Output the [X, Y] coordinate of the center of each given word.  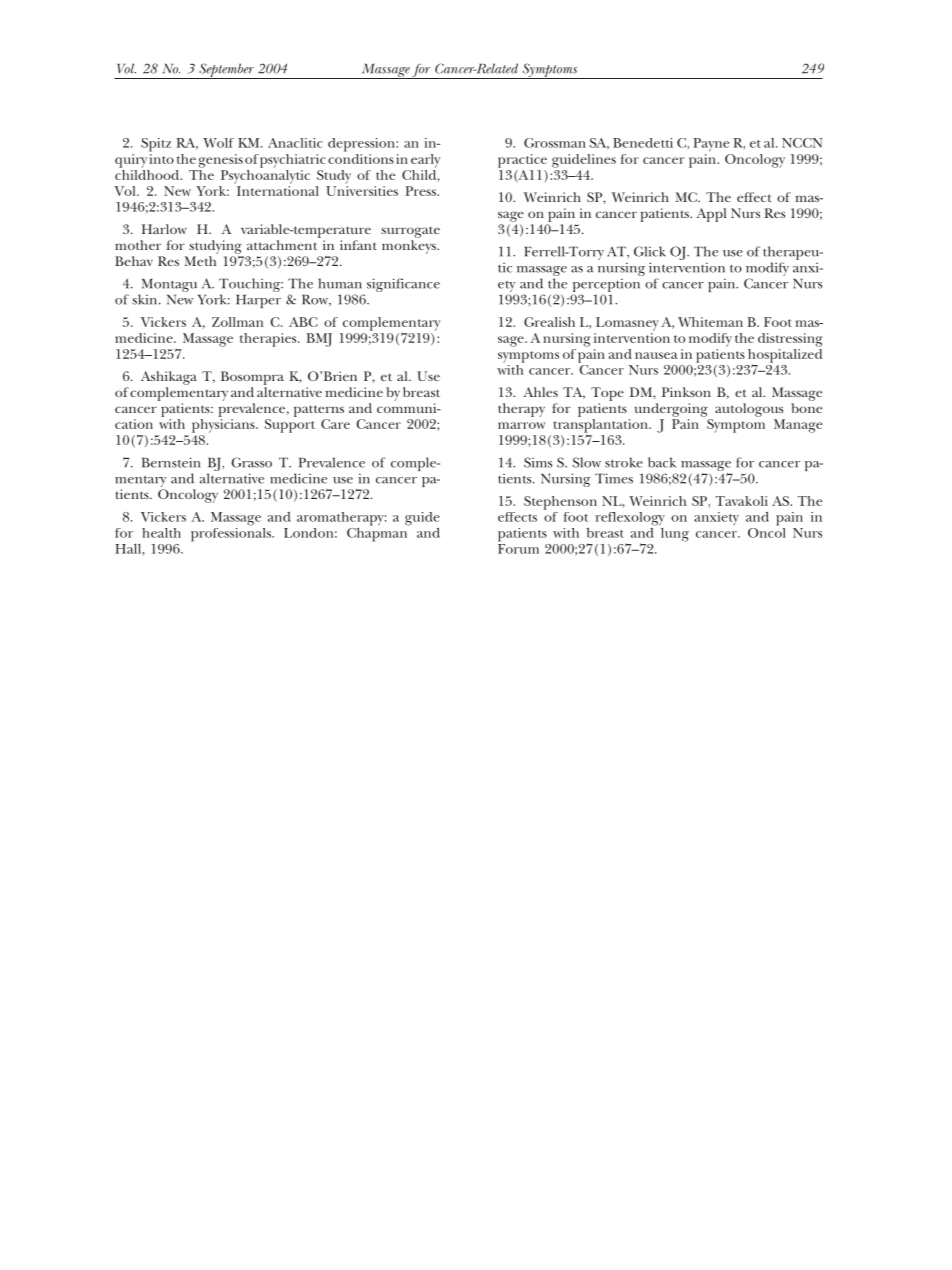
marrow [522, 425]
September [226, 71]
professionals [232, 533]
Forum [518, 549]
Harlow [164, 229]
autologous [749, 410]
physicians [224, 426]
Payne [711, 145]
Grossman [555, 143]
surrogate [410, 232]
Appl [711, 215]
